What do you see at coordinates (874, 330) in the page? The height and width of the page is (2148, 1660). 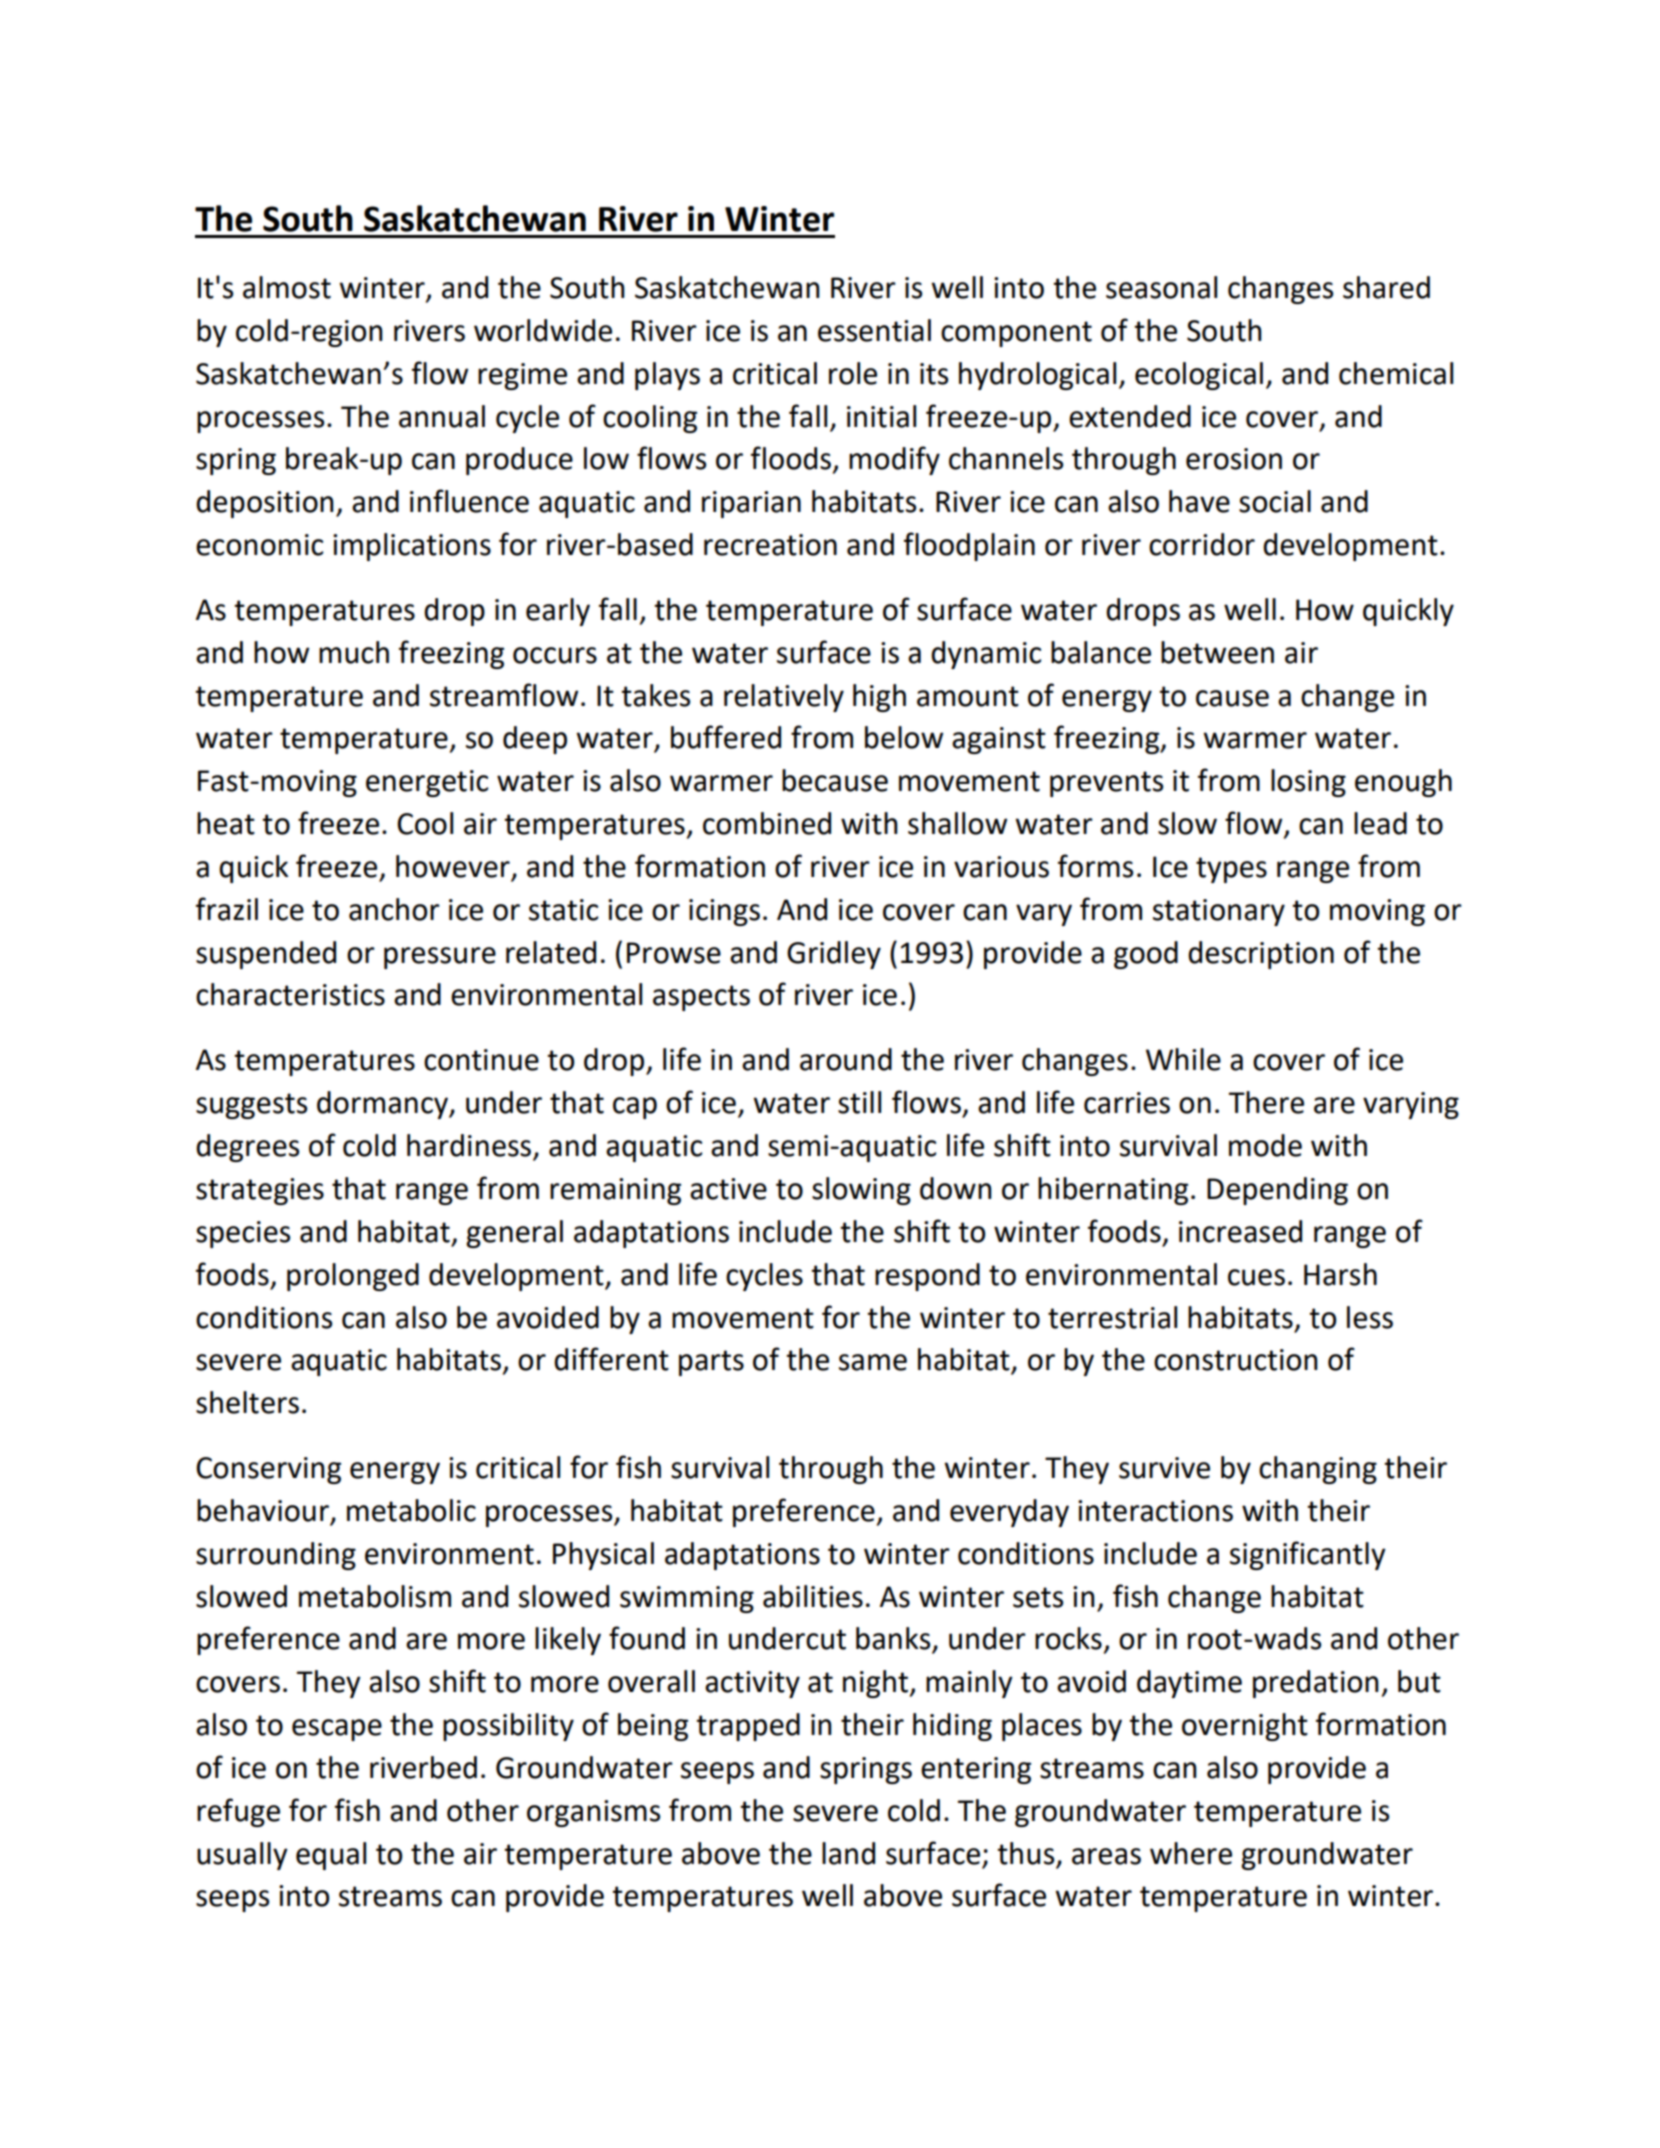 I see `essential` at bounding box center [874, 330].
